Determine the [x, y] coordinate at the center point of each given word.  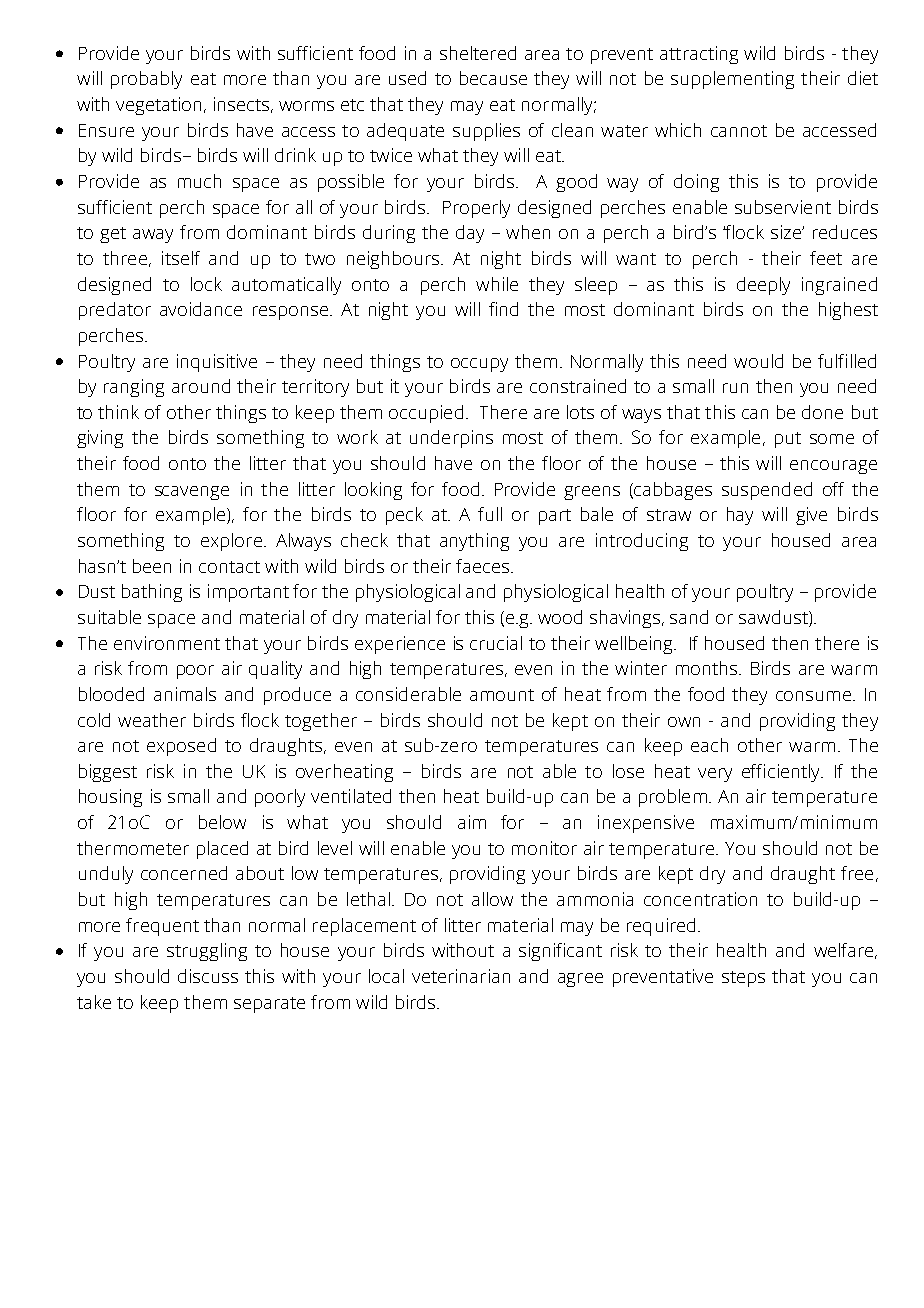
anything [474, 542]
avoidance [201, 309]
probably [146, 80]
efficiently [782, 773]
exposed [181, 747]
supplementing [732, 80]
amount [502, 695]
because [493, 78]
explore [231, 542]
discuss [208, 976]
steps [743, 979]
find [503, 309]
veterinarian [461, 976]
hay [740, 516]
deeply [763, 286]
